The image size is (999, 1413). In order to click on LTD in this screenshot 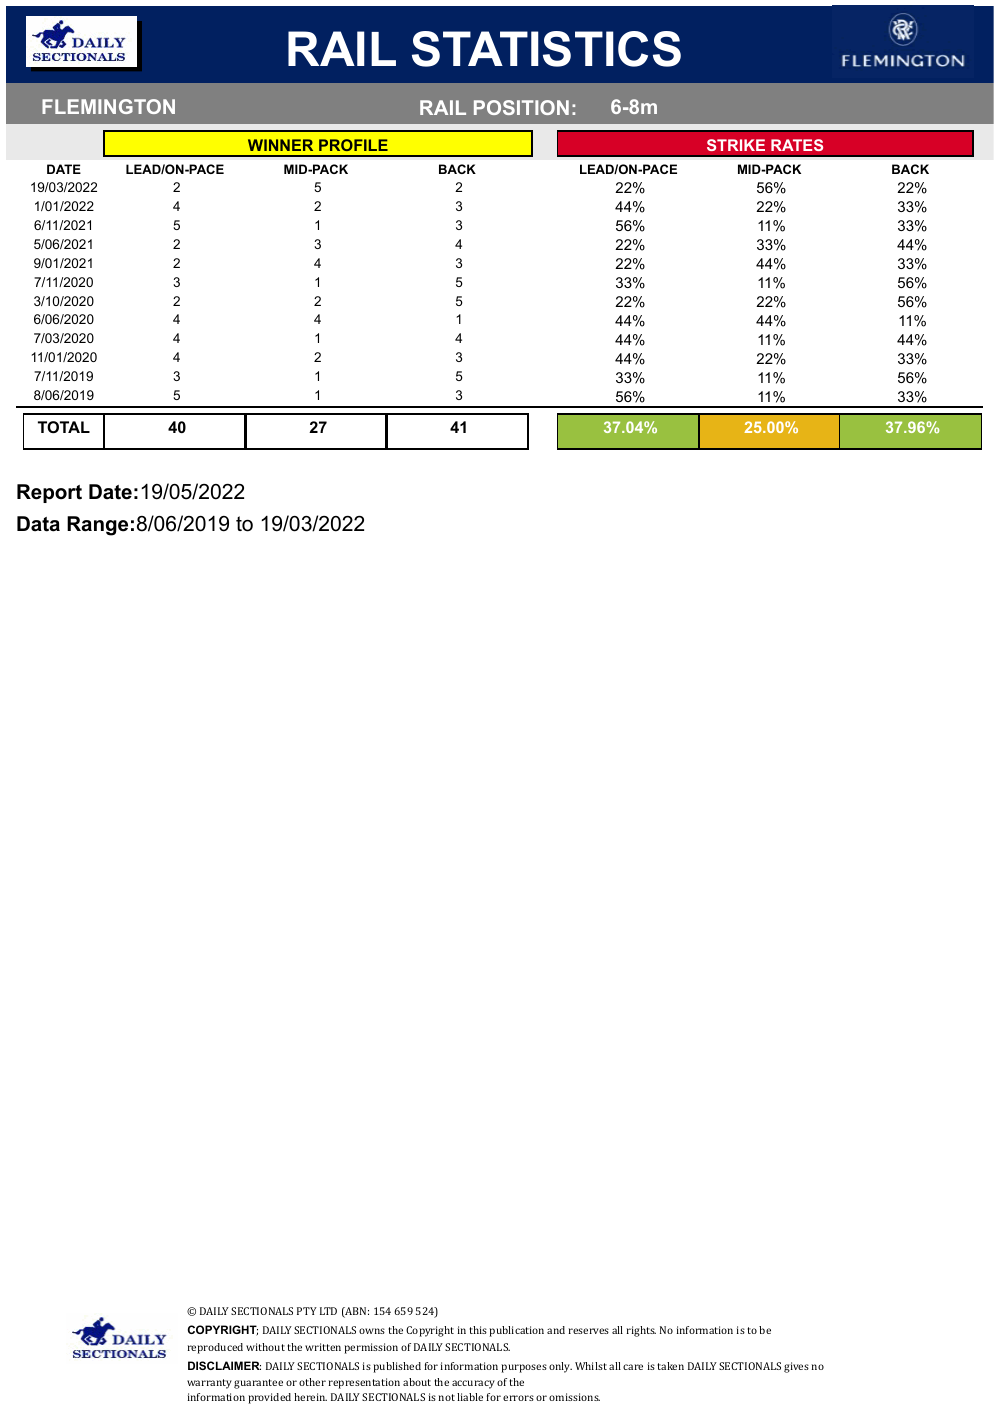, I will do `click(328, 1311)`.
